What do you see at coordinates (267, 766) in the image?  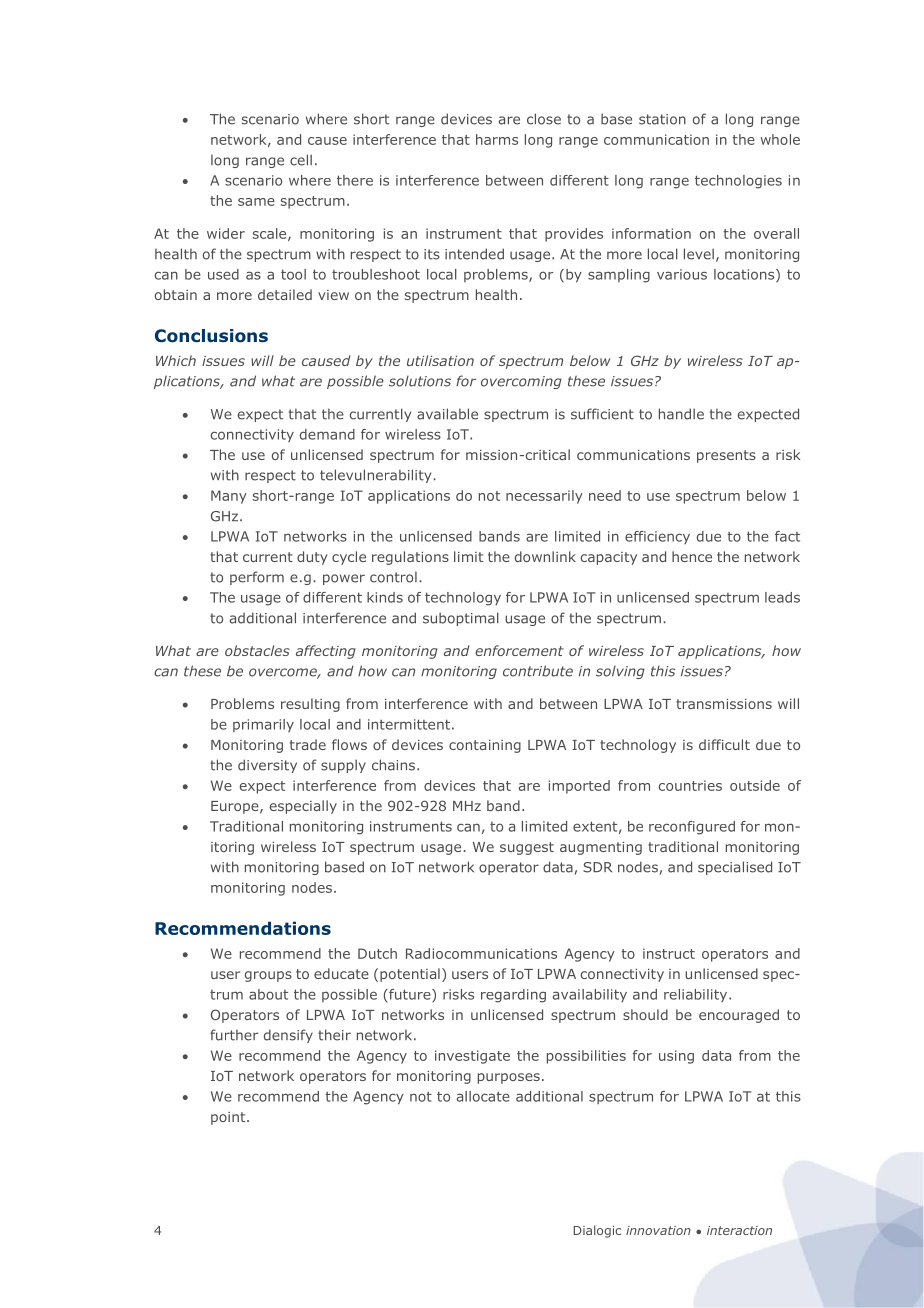 I see `diversity` at bounding box center [267, 766].
